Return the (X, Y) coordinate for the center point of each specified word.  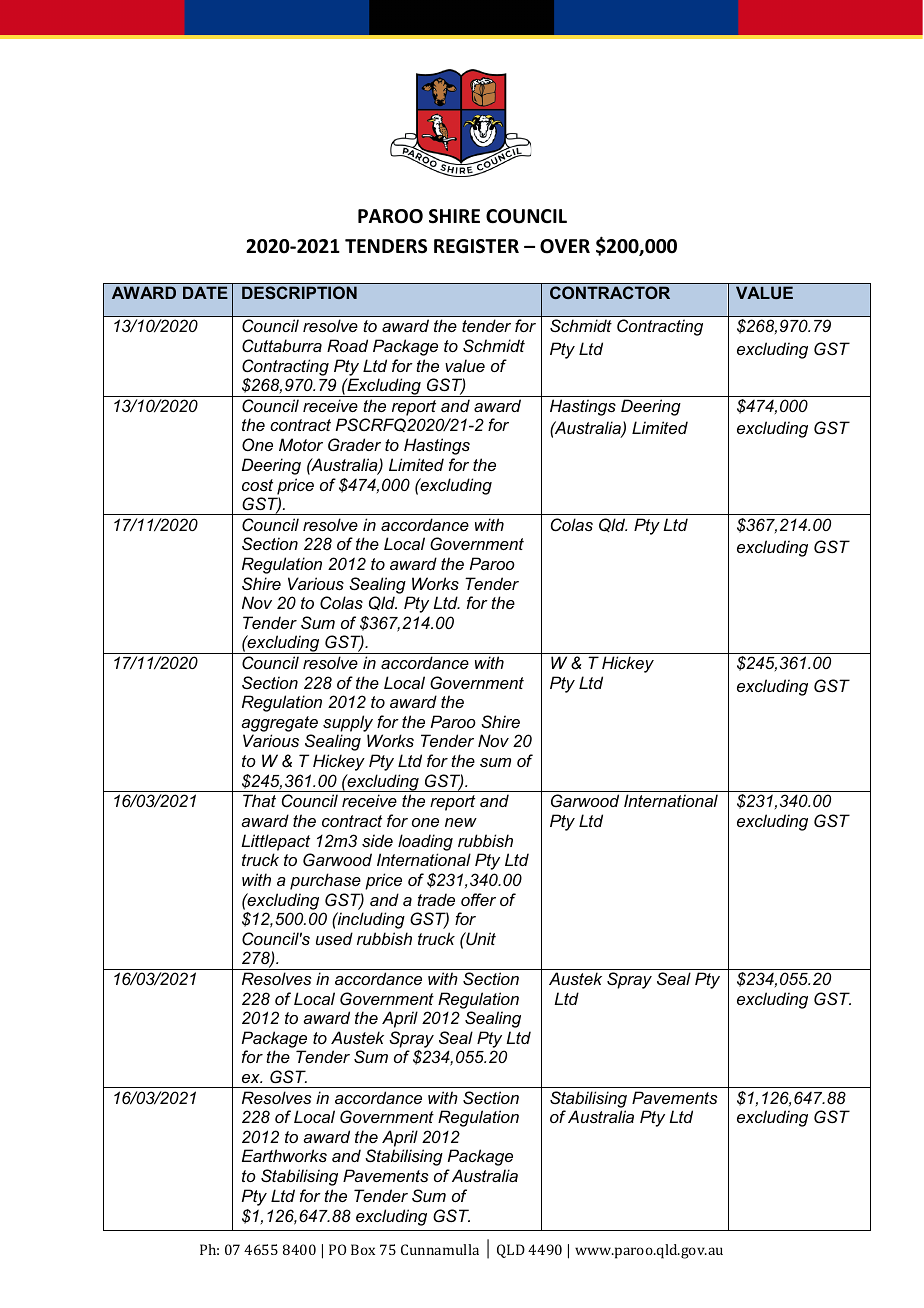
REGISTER (476, 246)
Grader (354, 444)
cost (257, 485)
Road (347, 345)
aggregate (279, 724)
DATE (205, 292)
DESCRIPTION (299, 292)
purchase (325, 881)
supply (348, 723)
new (461, 822)
